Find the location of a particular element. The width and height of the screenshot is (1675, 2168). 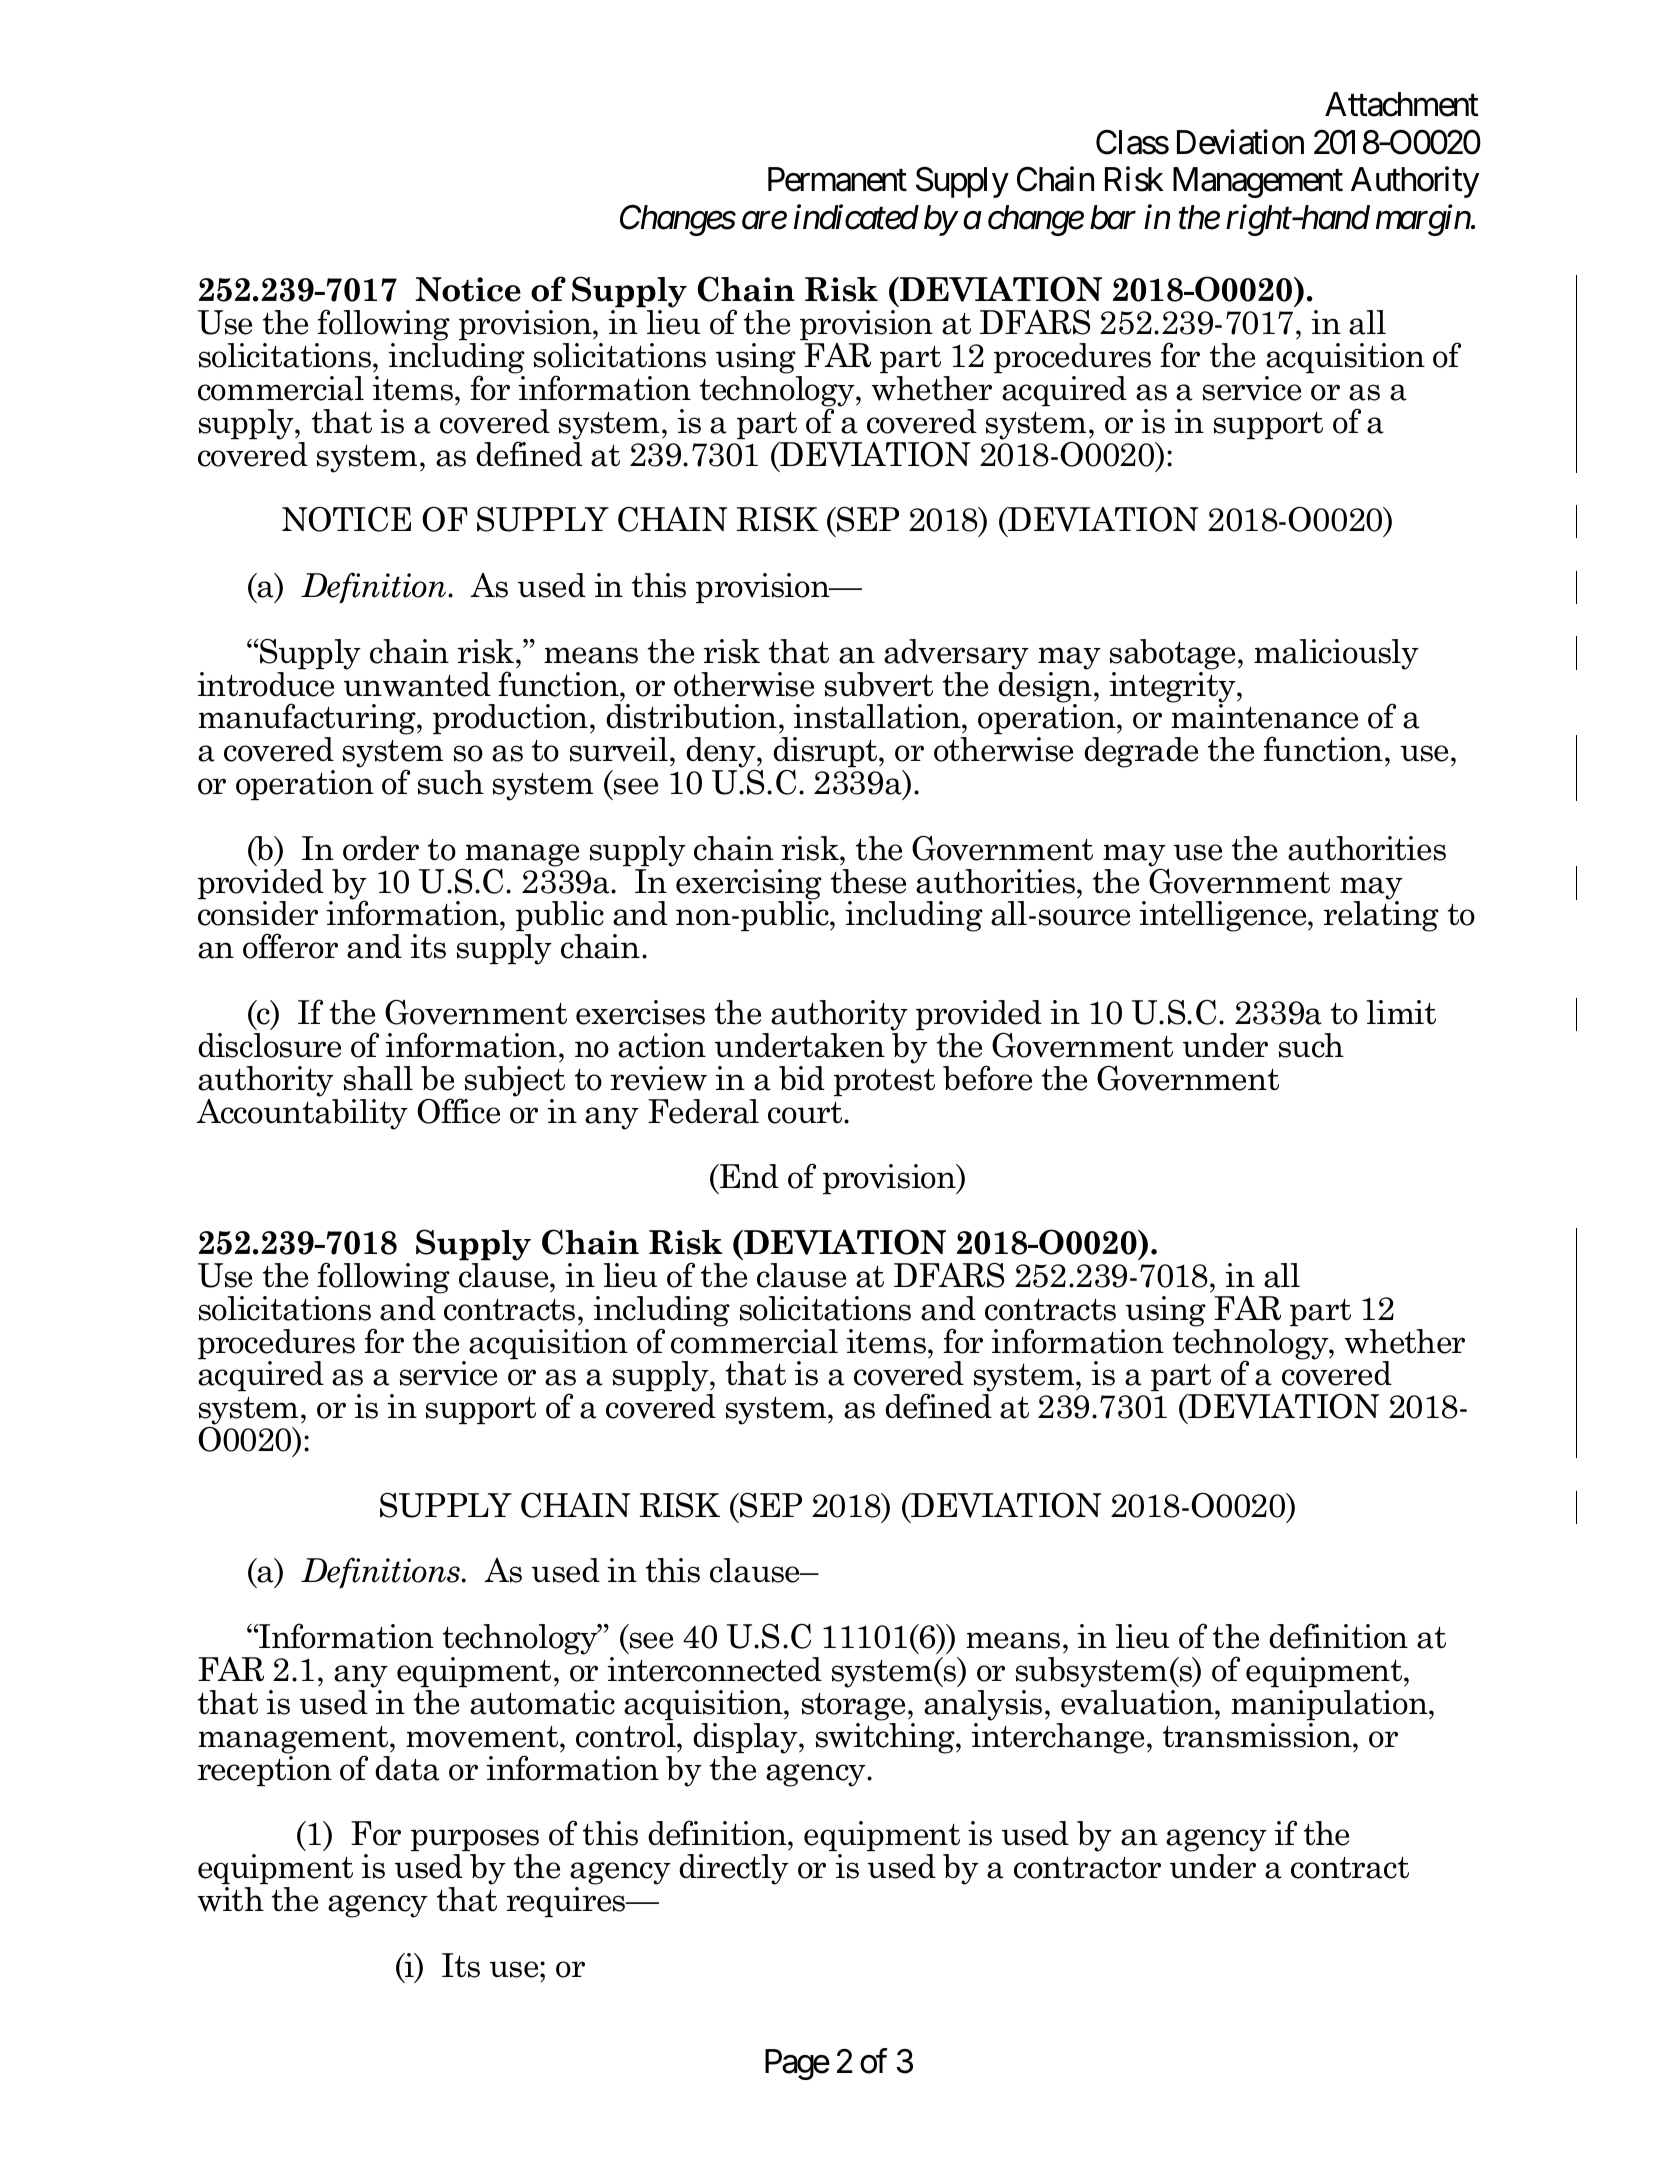

limit is located at coordinates (1401, 1012).
